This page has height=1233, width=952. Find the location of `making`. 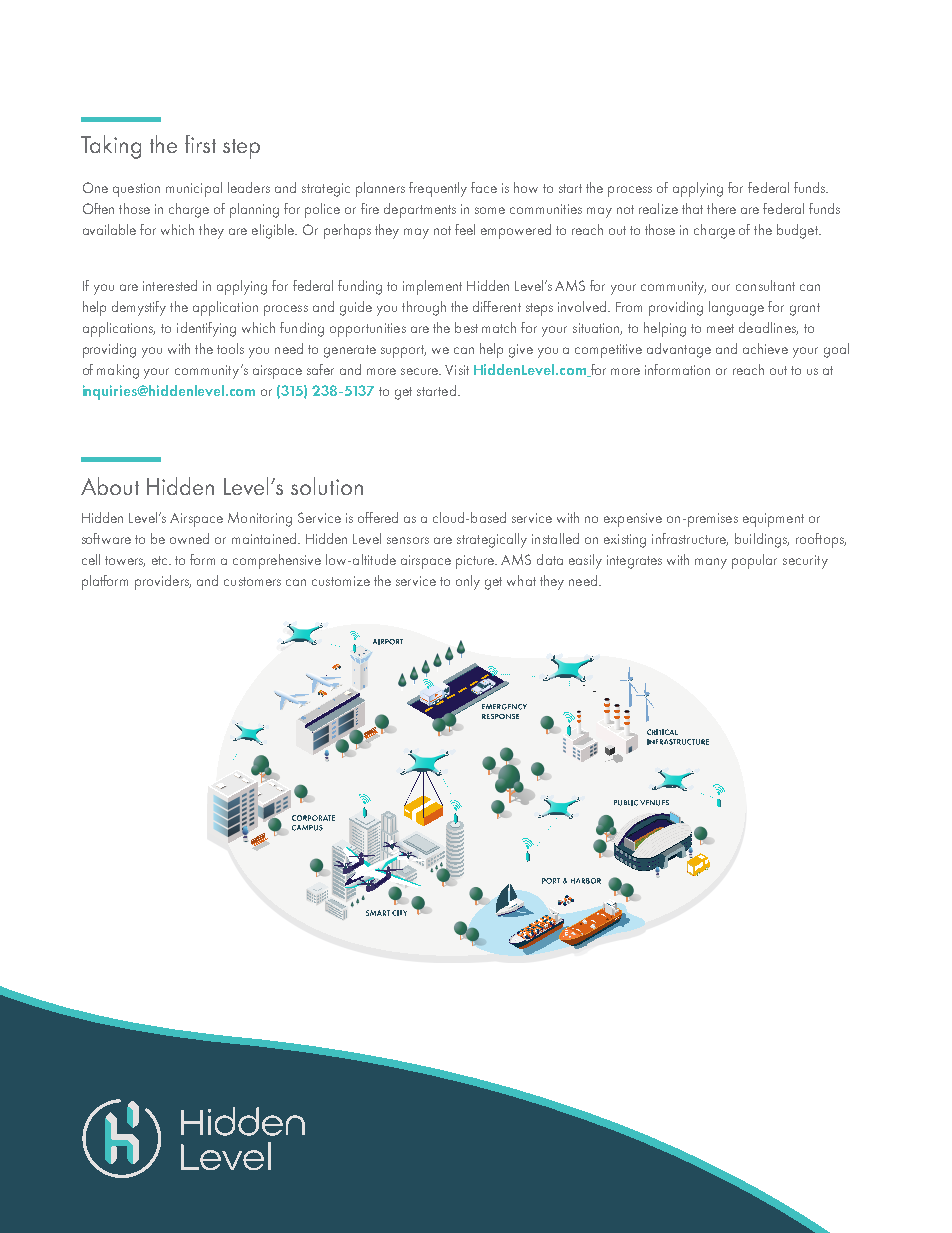

making is located at coordinates (118, 371).
